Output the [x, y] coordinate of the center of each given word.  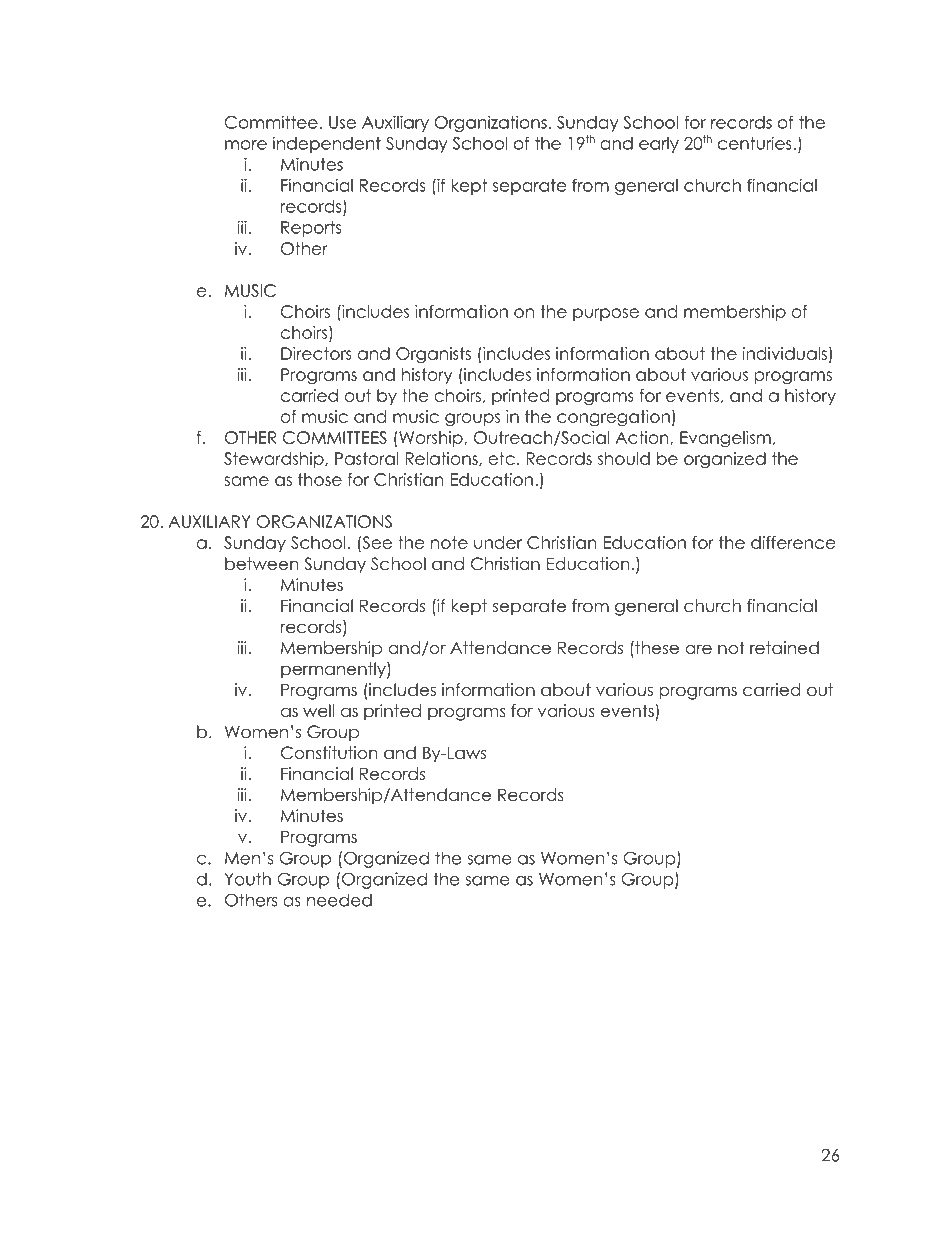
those [320, 479]
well [318, 711]
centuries [755, 143]
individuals [785, 353]
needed [339, 900]
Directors [316, 353]
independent [327, 145]
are [698, 649]
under [498, 542]
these [656, 648]
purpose [606, 314]
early [659, 145]
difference [793, 542]
